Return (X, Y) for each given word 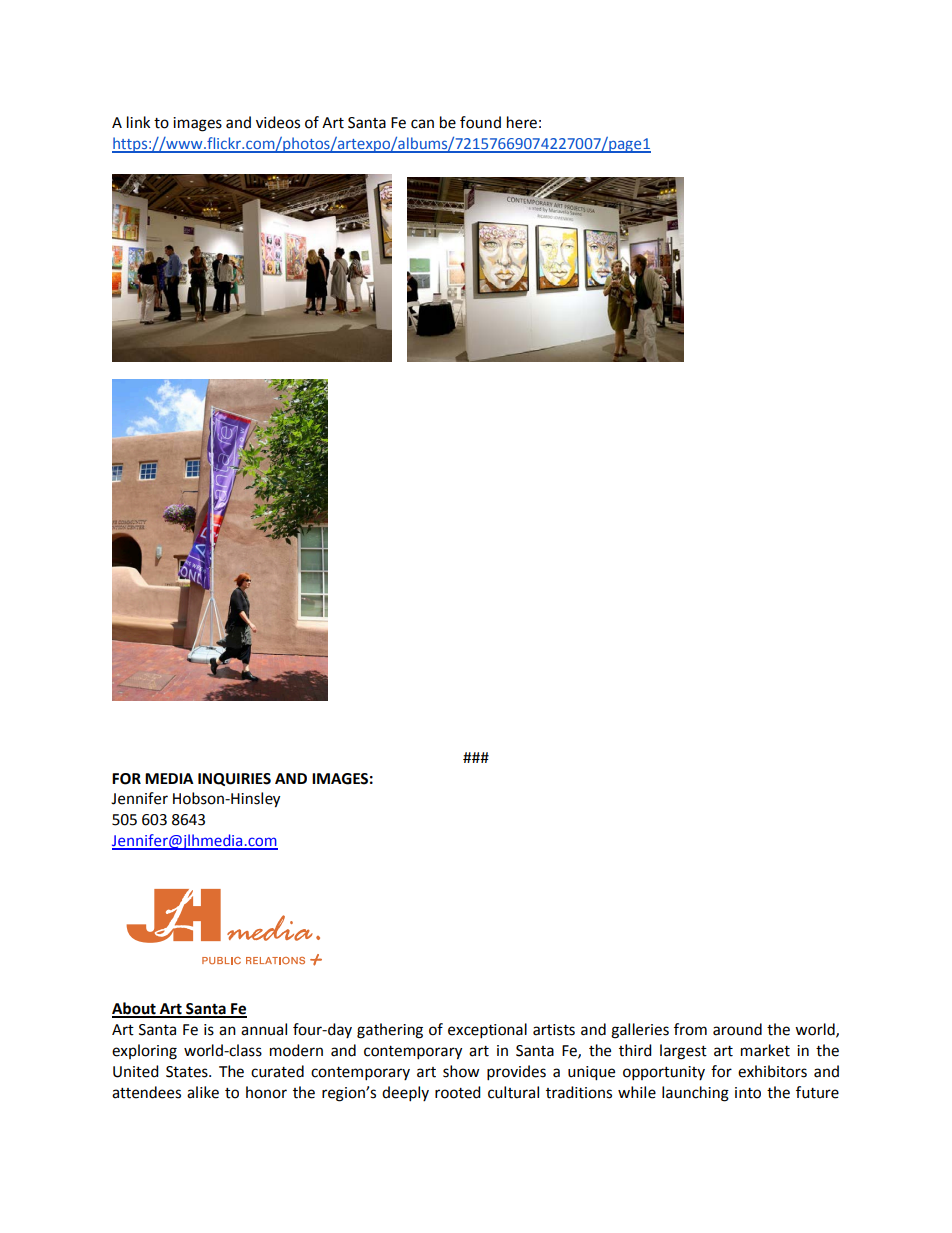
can (422, 124)
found (480, 122)
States (188, 1072)
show (461, 1071)
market (765, 1050)
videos (278, 122)
